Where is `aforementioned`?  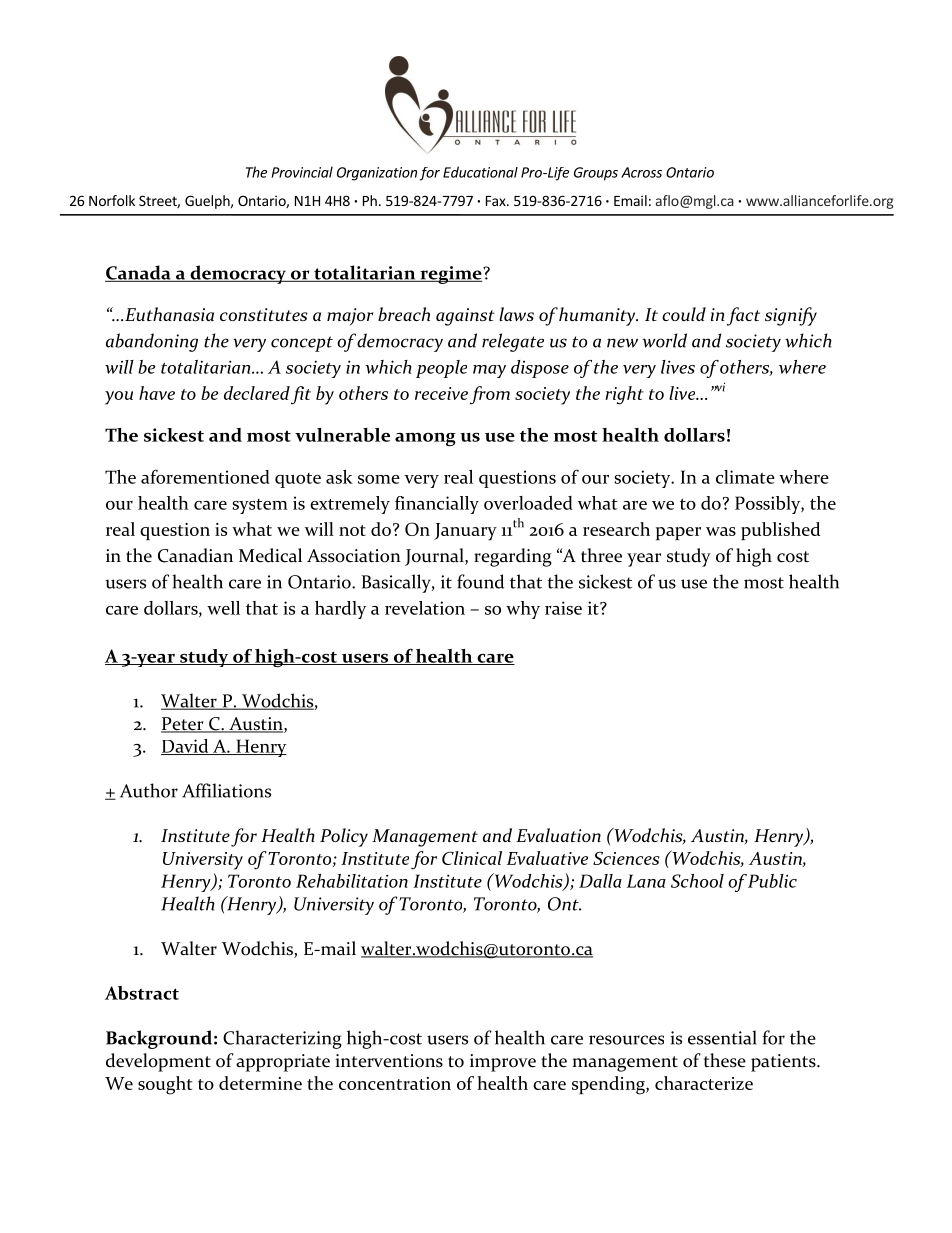
aforementioned is located at coordinates (205, 476).
